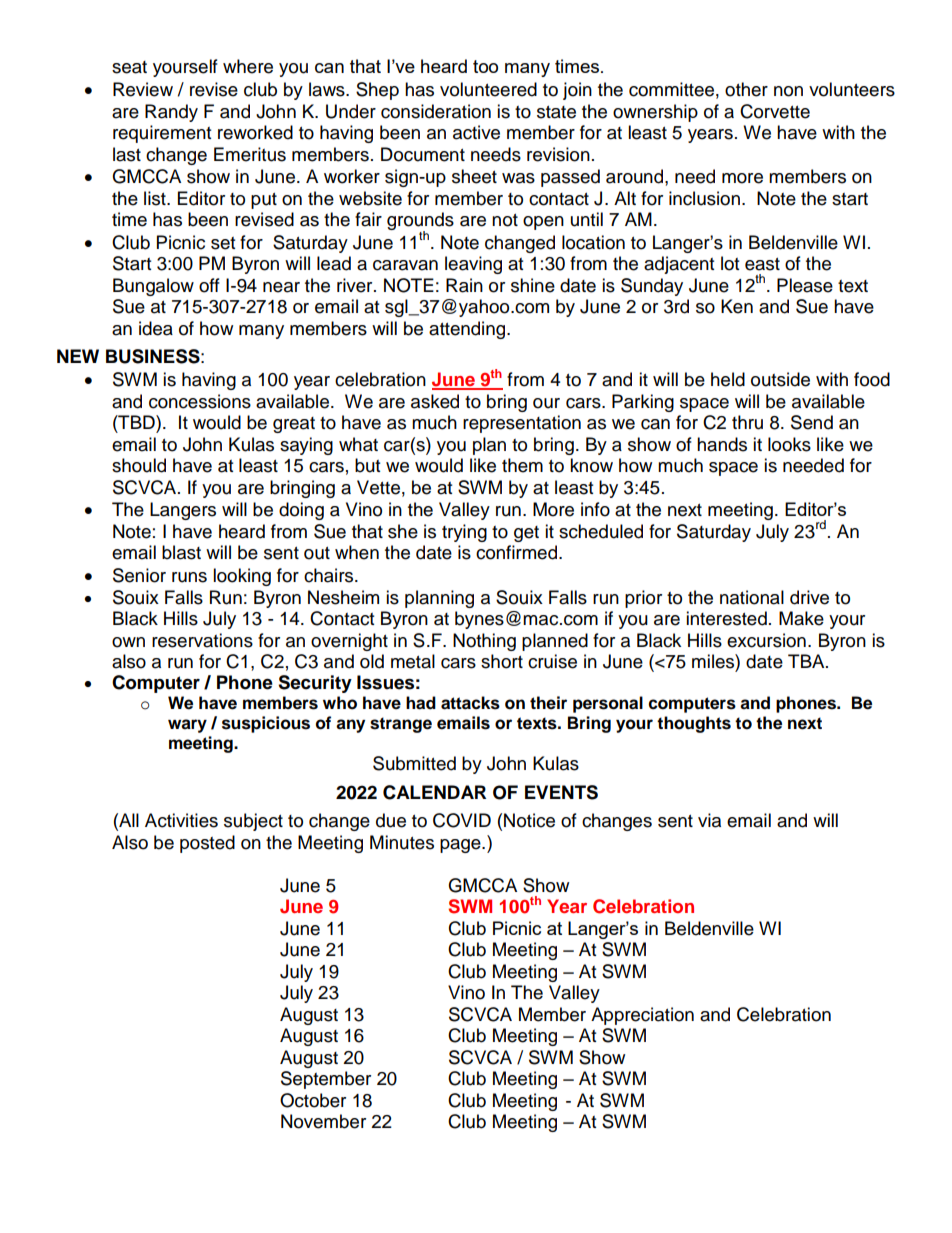  What do you see at coordinates (752, 597) in the page?
I see `national` at bounding box center [752, 597].
